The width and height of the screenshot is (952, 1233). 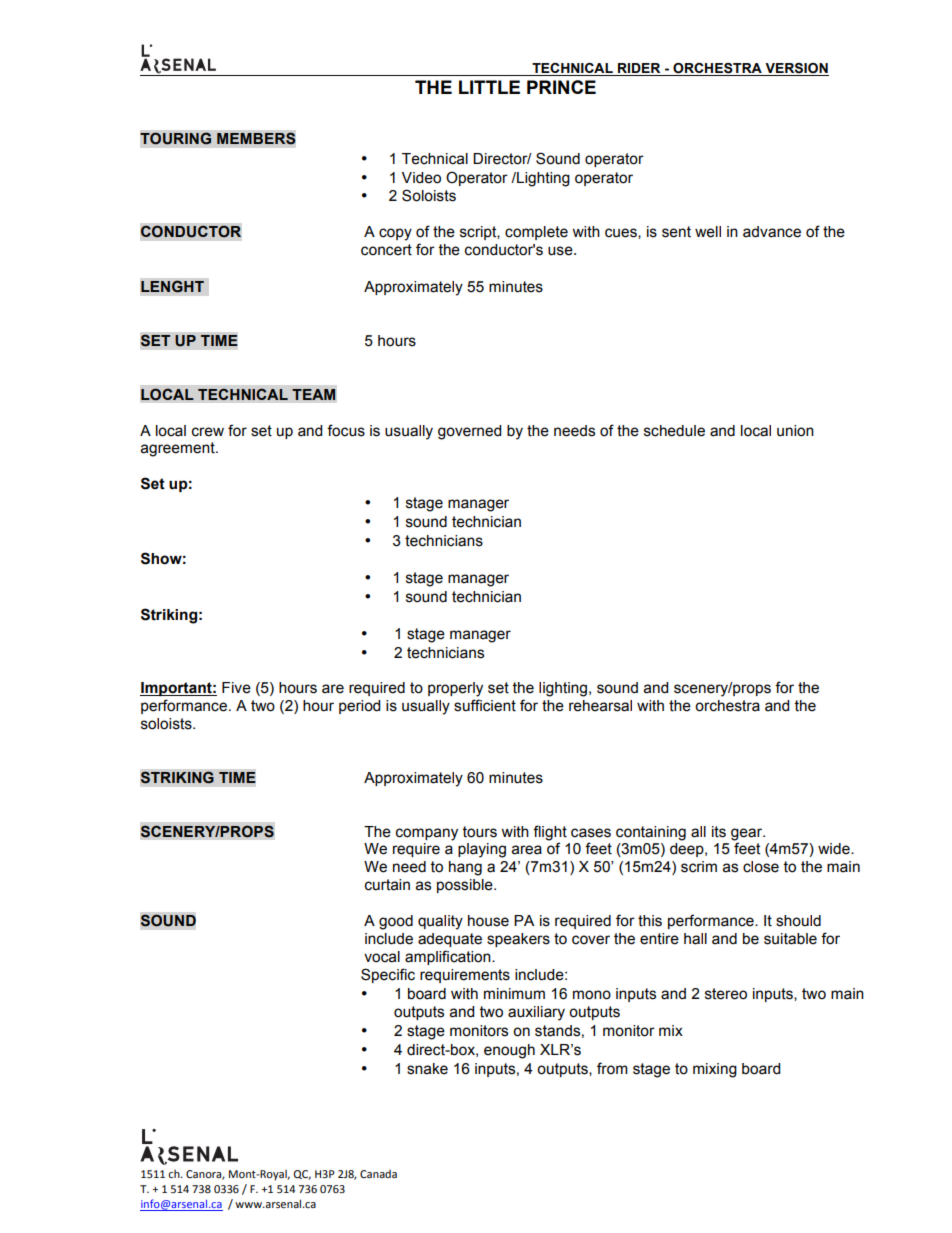 I want to click on LITTLE, so click(x=489, y=87).
